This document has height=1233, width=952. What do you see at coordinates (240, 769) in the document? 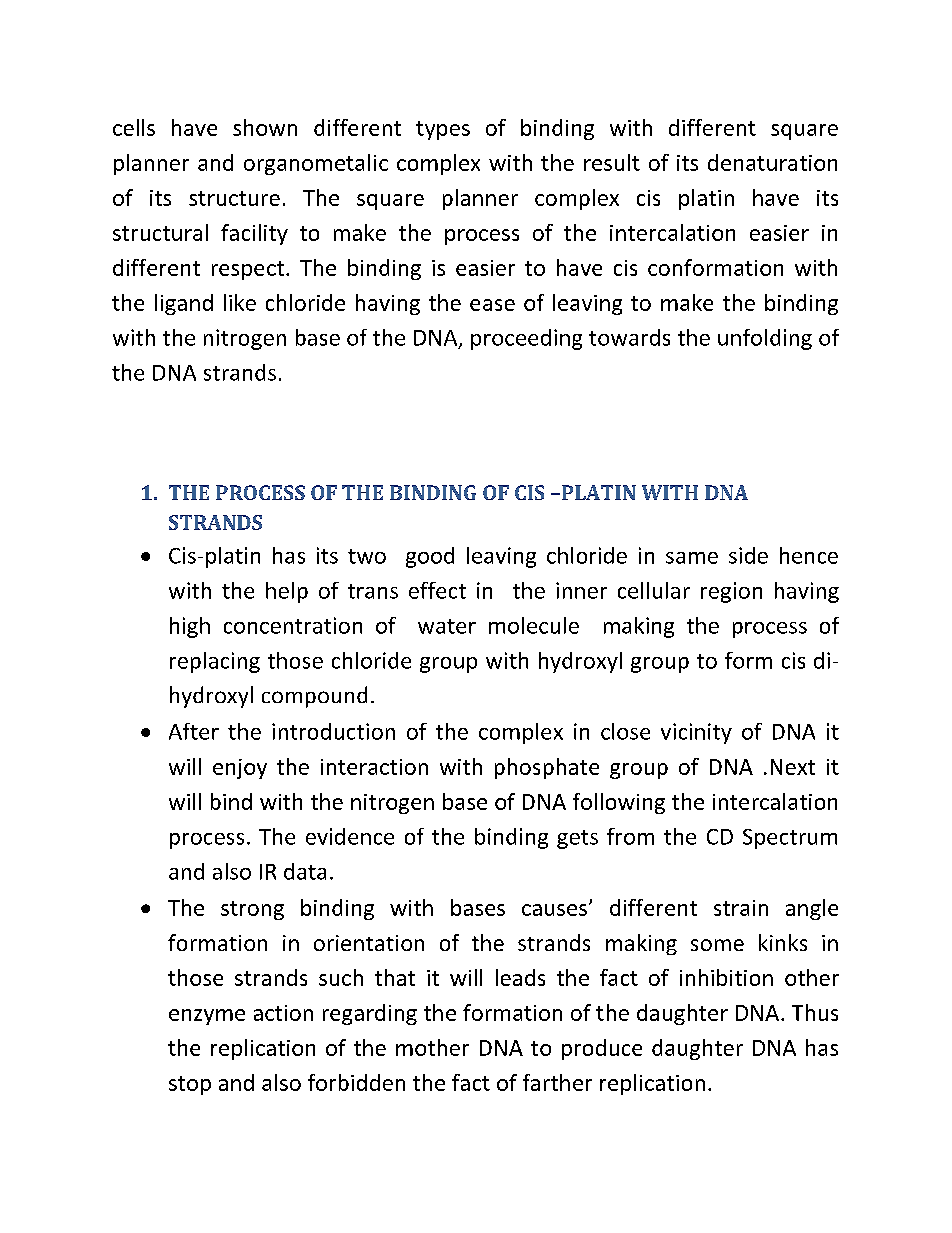
I see `enjoy` at bounding box center [240, 769].
